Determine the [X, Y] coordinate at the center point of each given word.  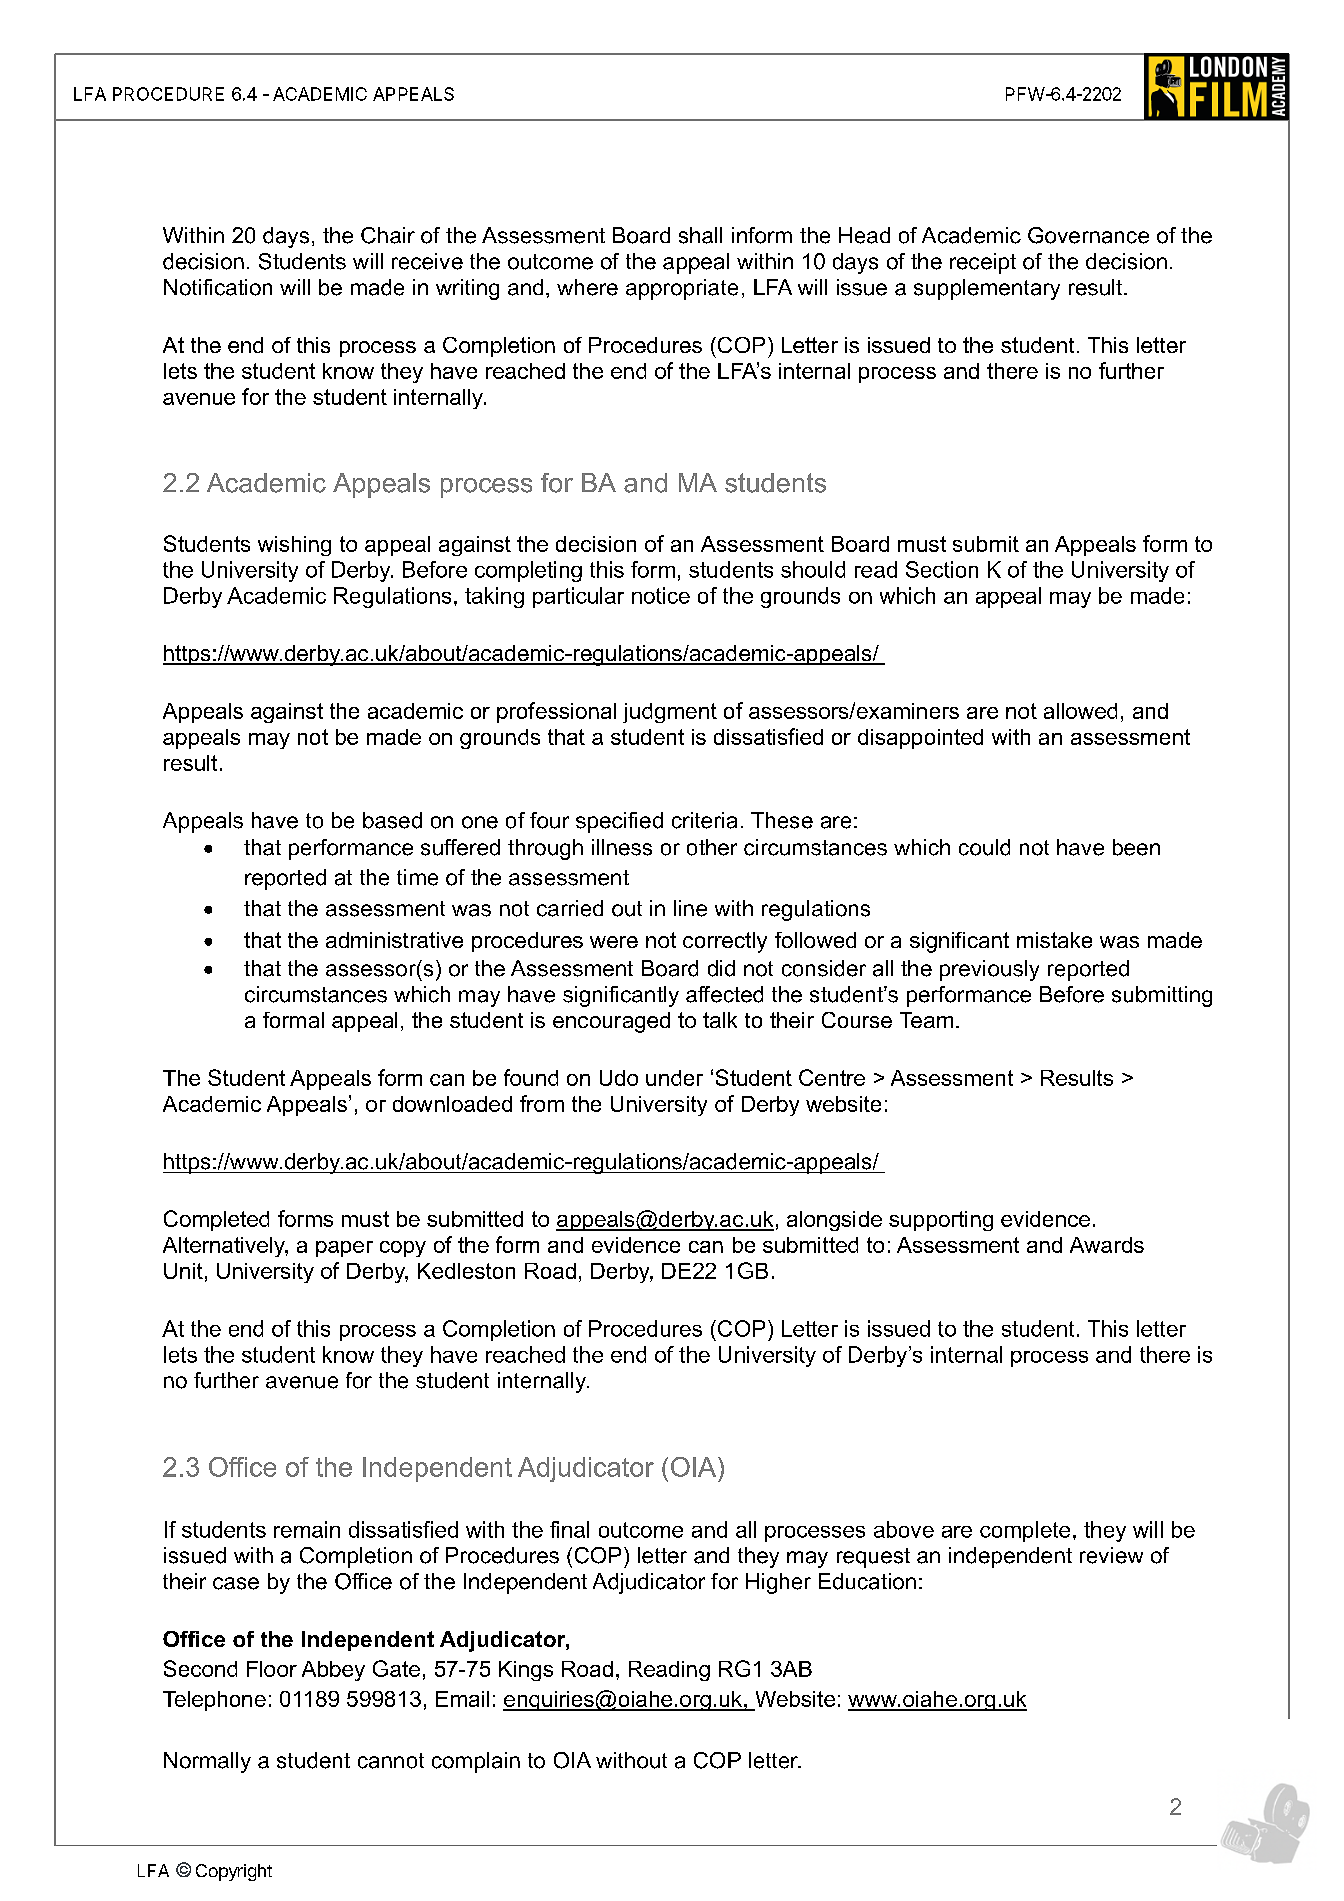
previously [989, 970]
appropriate [682, 289]
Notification [218, 287]
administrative [394, 940]
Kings [526, 1671]
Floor [272, 1669]
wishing [294, 546]
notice [661, 595]
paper [344, 1249]
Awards [1107, 1245]
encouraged [611, 1022]
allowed [1080, 711]
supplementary [987, 289]
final [569, 1529]
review [1111, 1555]
